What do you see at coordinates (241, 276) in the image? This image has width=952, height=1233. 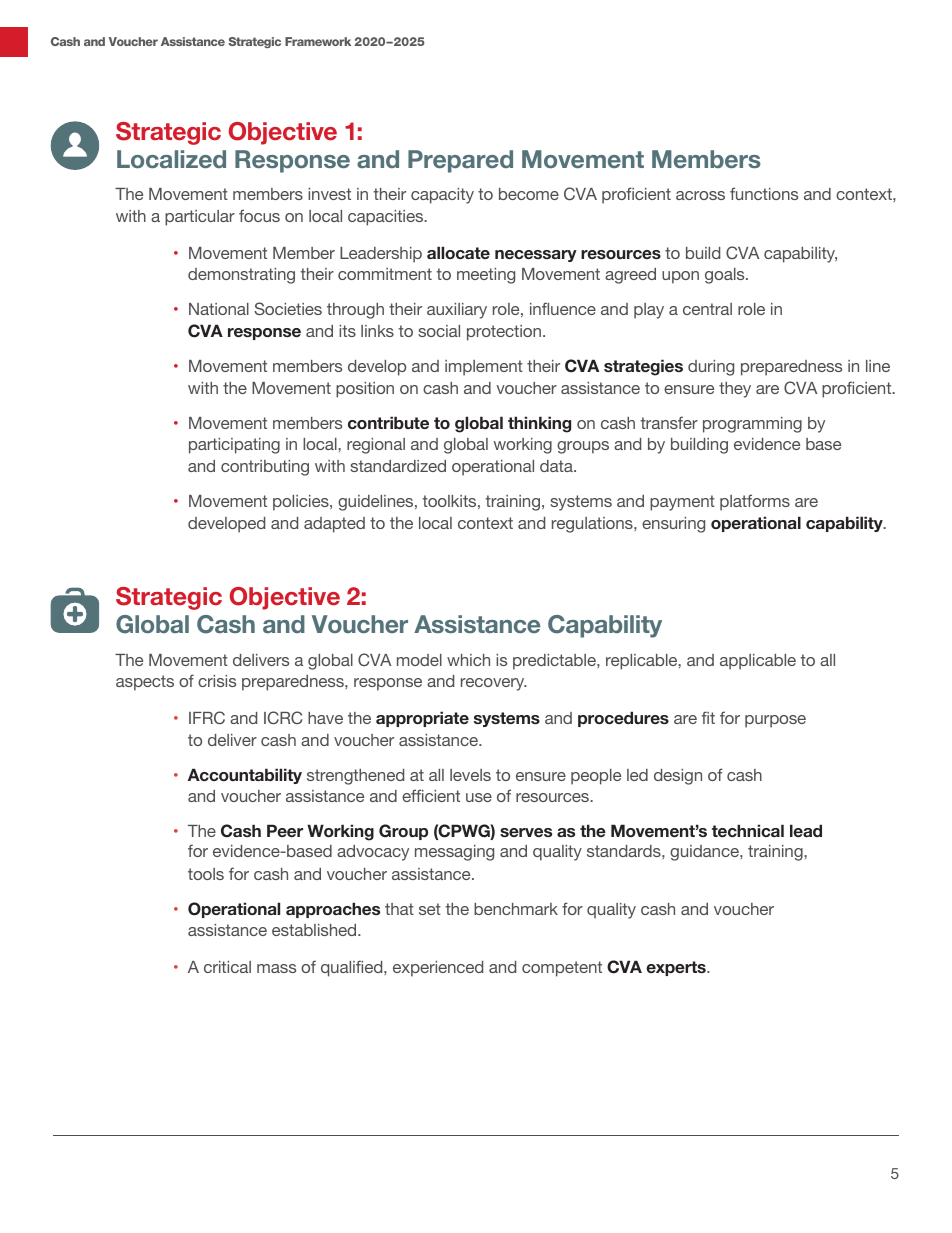 I see `demonstrating` at bounding box center [241, 276].
